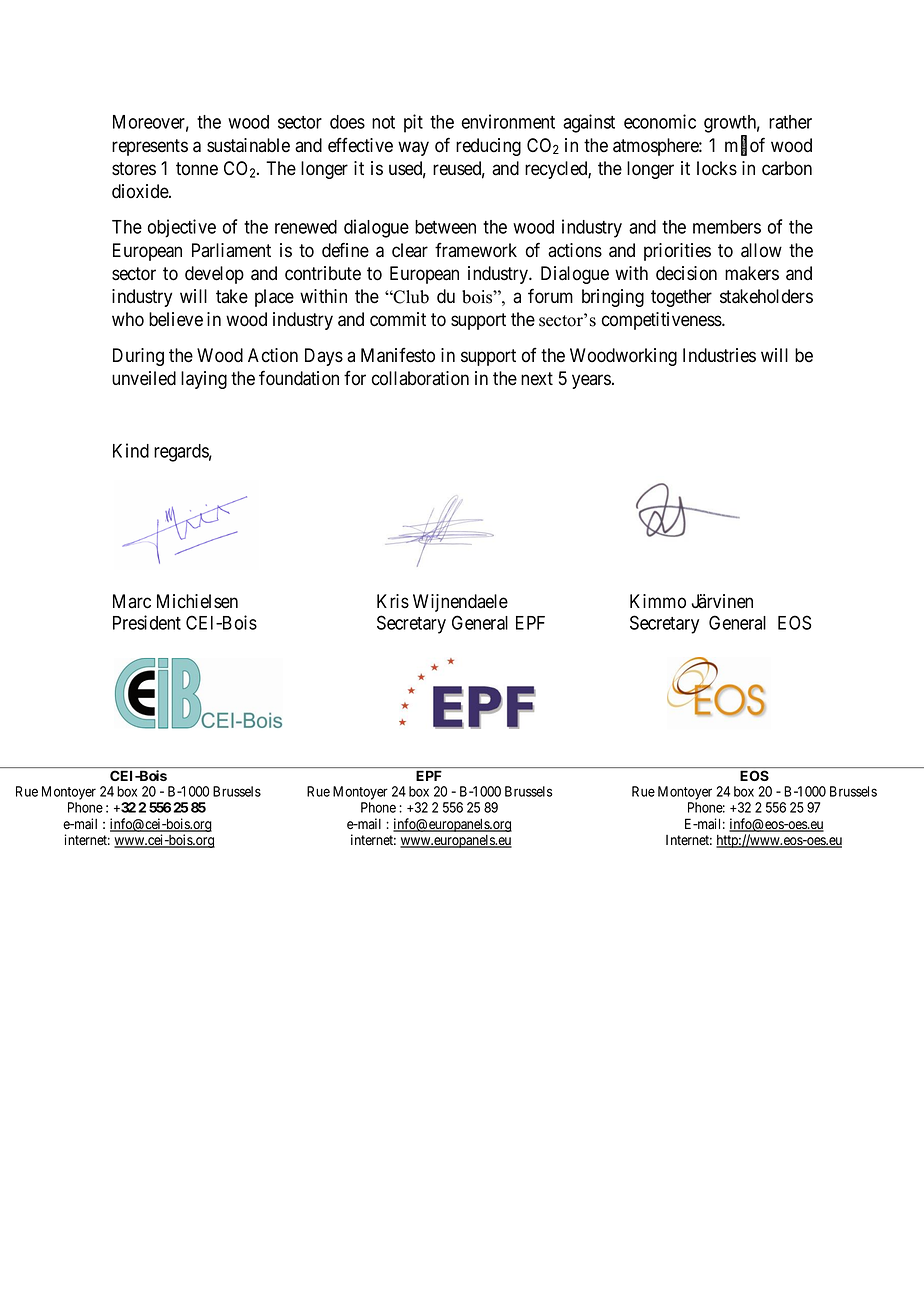 This page has height=1309, width=924. What do you see at coordinates (488, 147) in the page?
I see `reducing` at bounding box center [488, 147].
